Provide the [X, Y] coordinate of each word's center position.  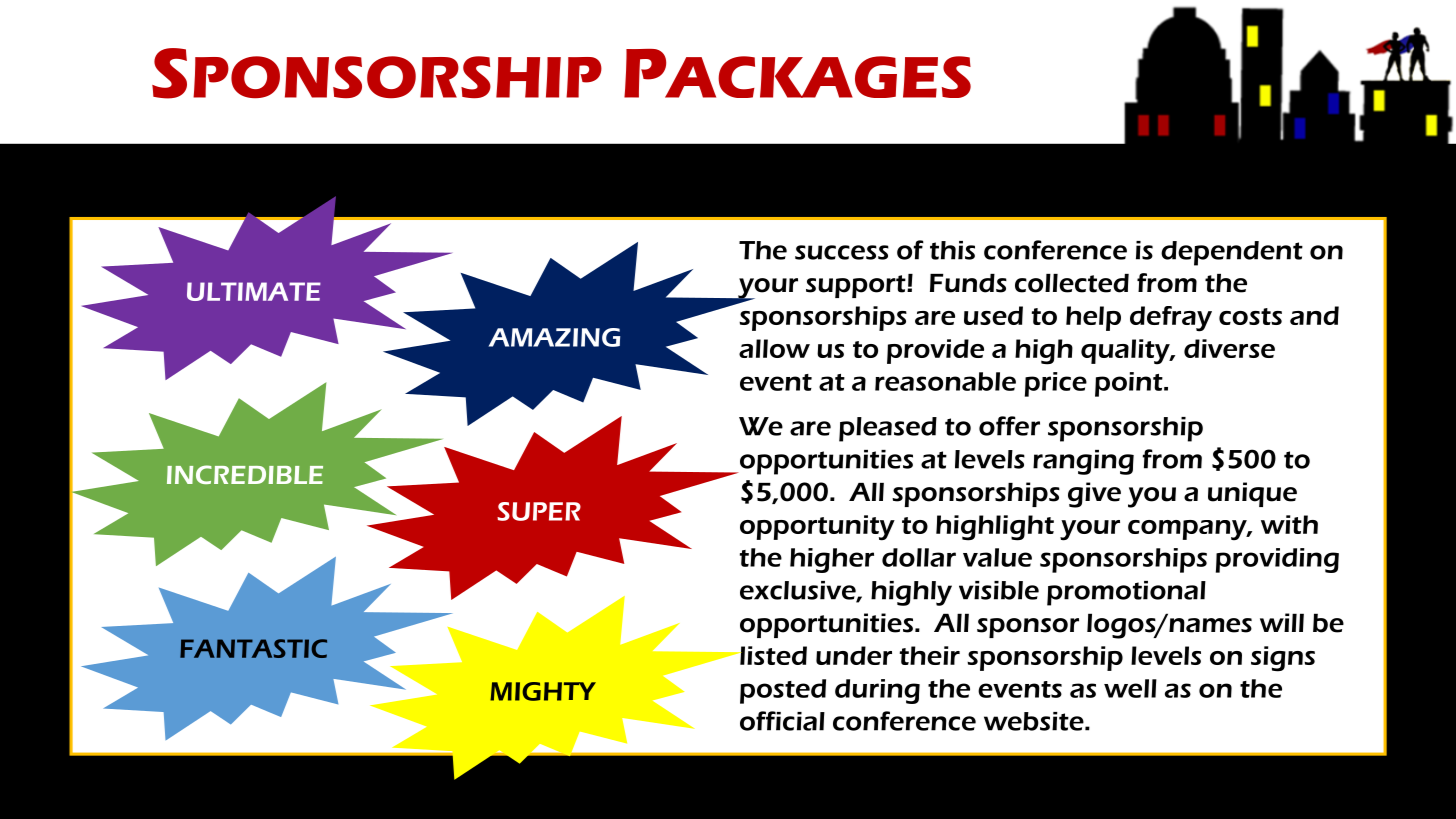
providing [1277, 560]
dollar [919, 557]
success [842, 252]
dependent [1232, 253]
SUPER [539, 511]
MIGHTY [543, 691]
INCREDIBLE [245, 474]
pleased [888, 429]
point [1130, 384]
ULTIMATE [254, 291]
